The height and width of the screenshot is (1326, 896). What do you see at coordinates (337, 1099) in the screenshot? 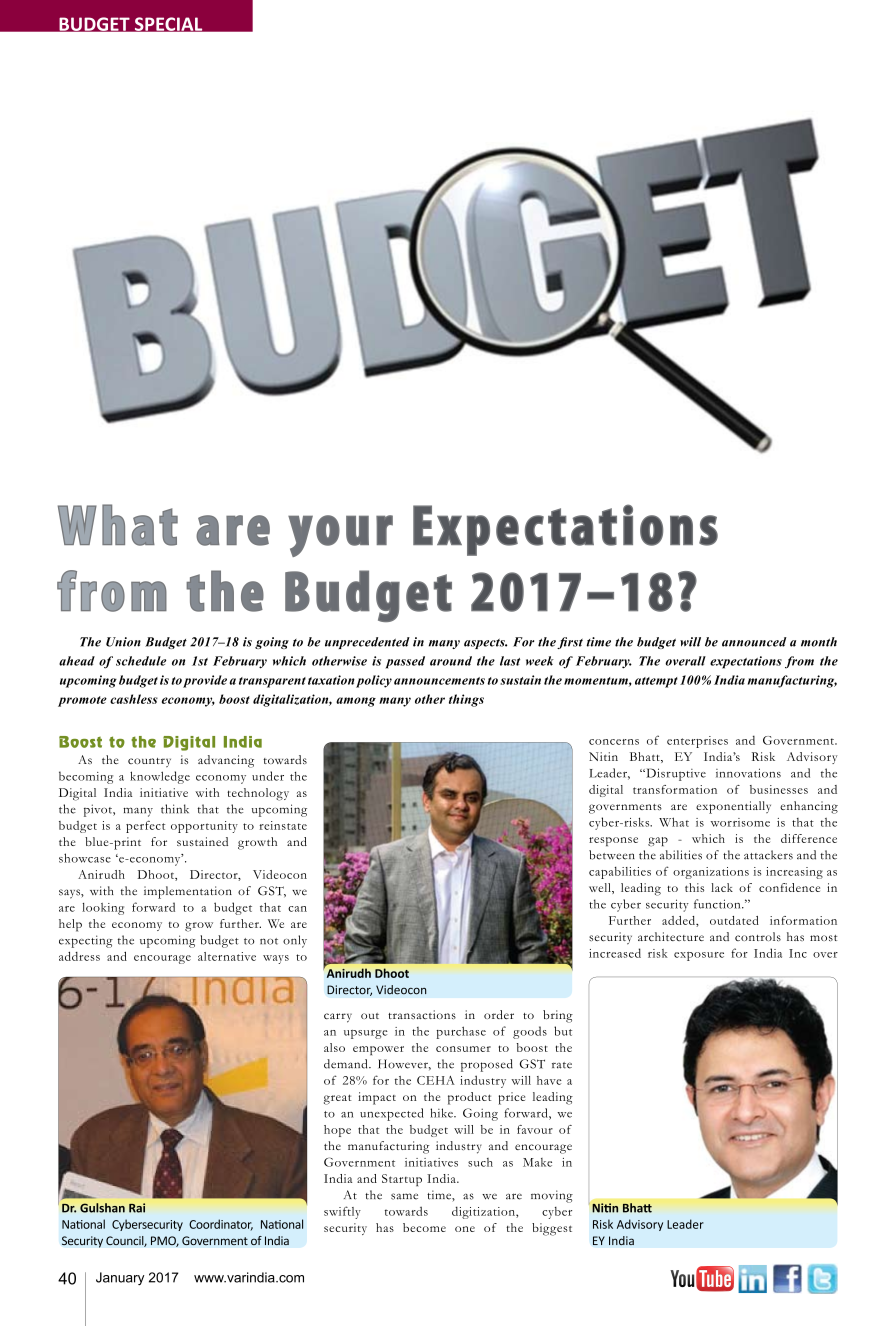
I see `great` at bounding box center [337, 1099].
